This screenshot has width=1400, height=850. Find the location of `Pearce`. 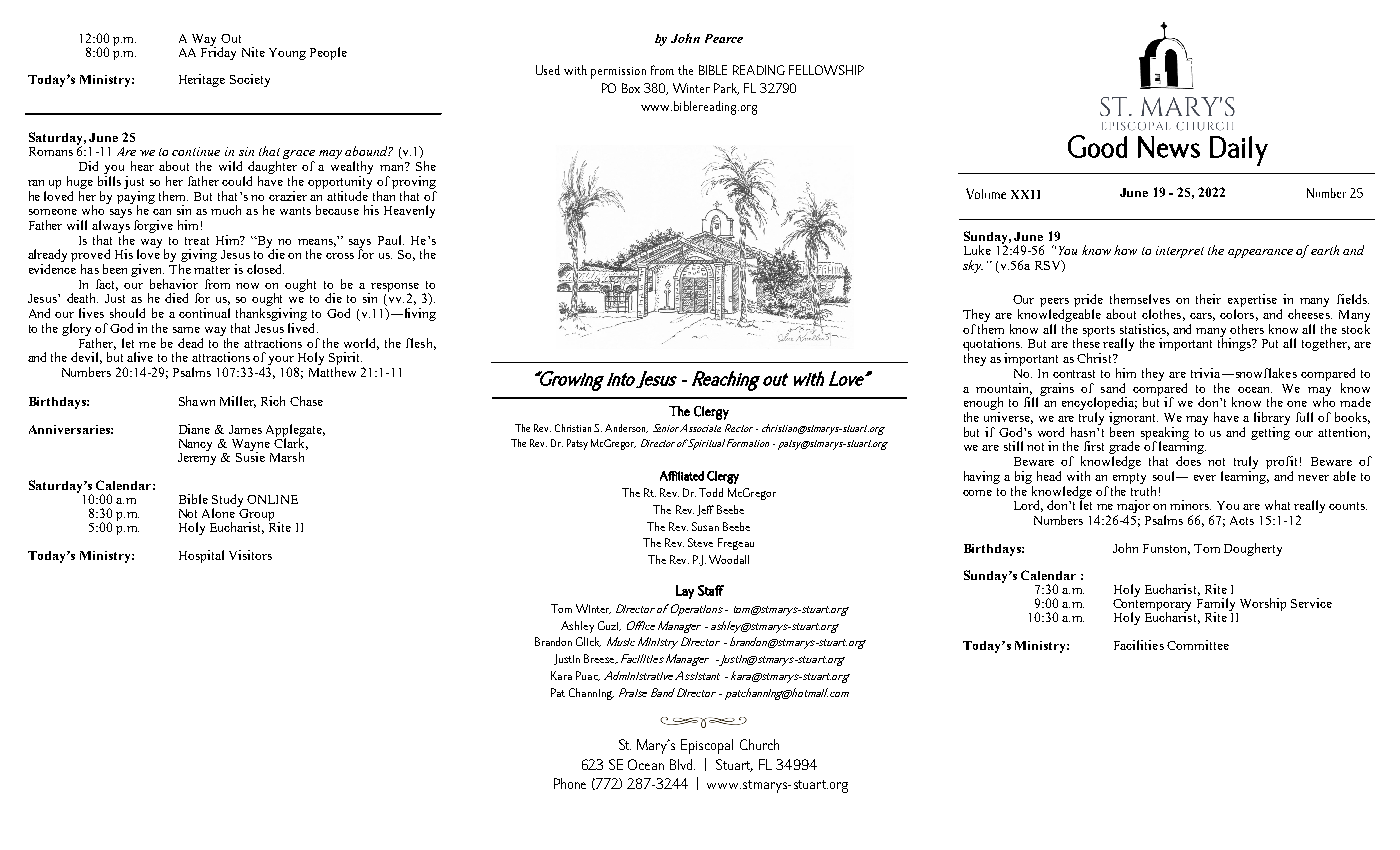

Pearce is located at coordinates (724, 38).
